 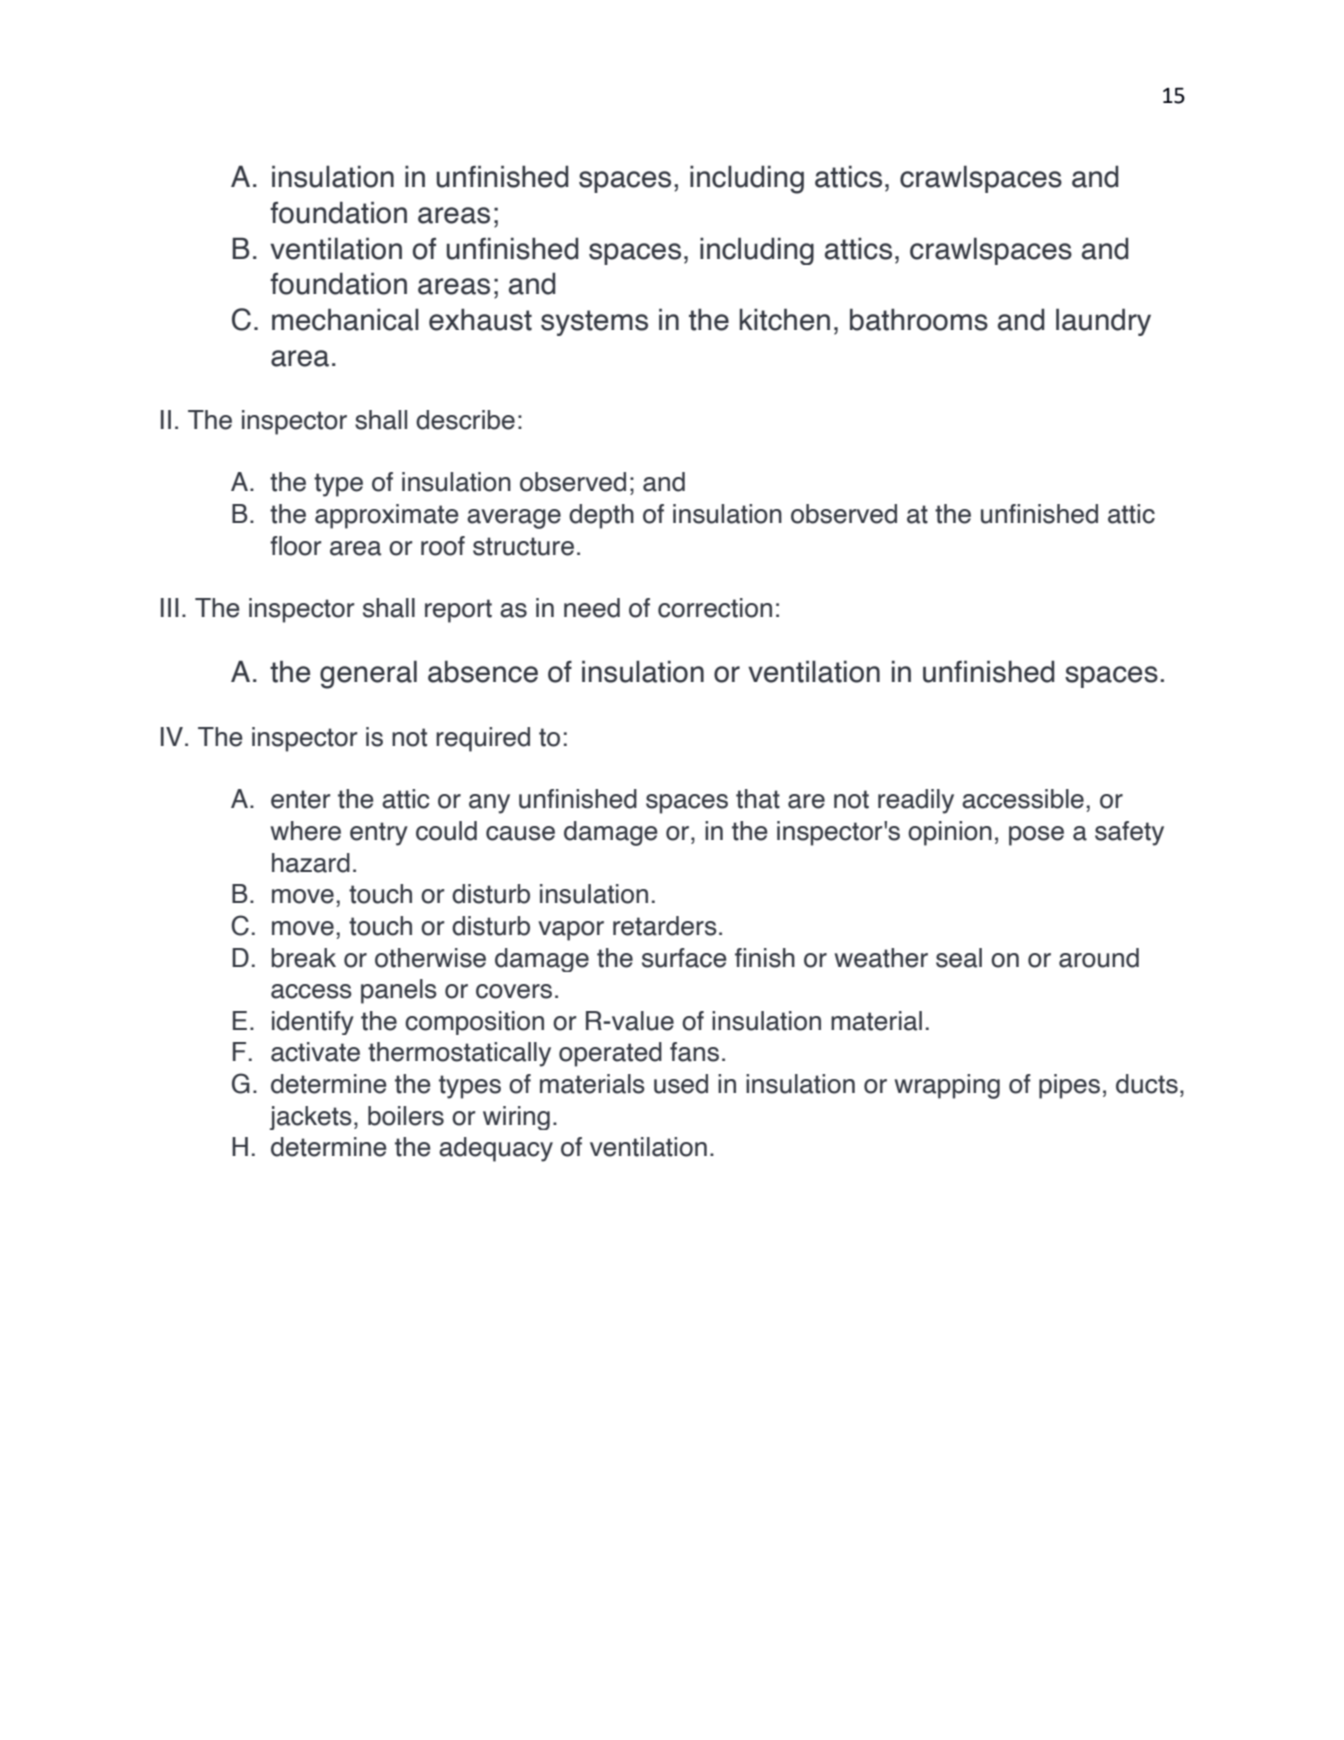 What do you see at coordinates (310, 1118) in the screenshot?
I see `jackets` at bounding box center [310, 1118].
